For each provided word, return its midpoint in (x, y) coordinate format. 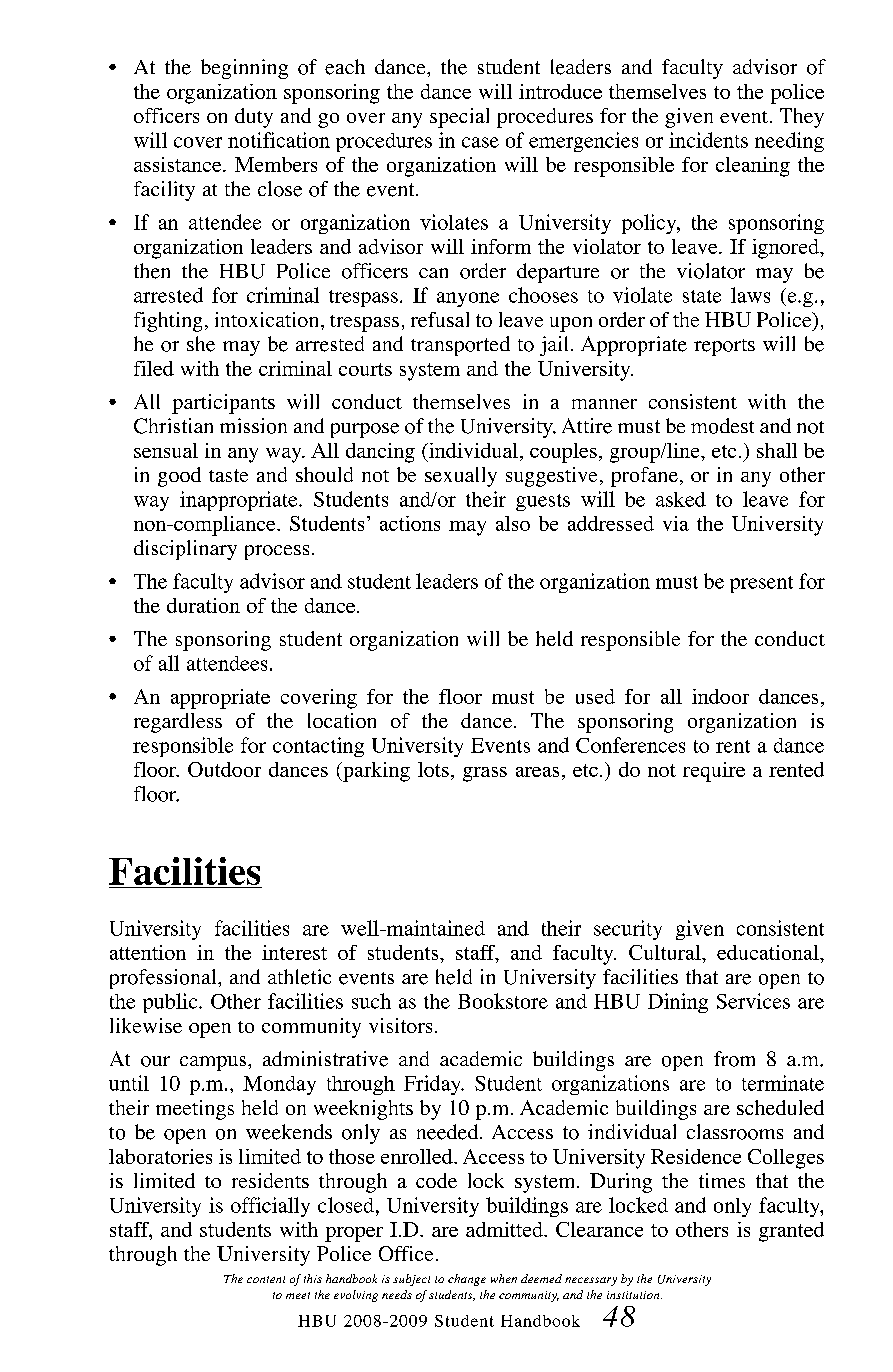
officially (270, 1207)
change (467, 1280)
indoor (720, 696)
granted (791, 1232)
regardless (178, 723)
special (459, 118)
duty (254, 118)
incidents (708, 140)
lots (433, 769)
